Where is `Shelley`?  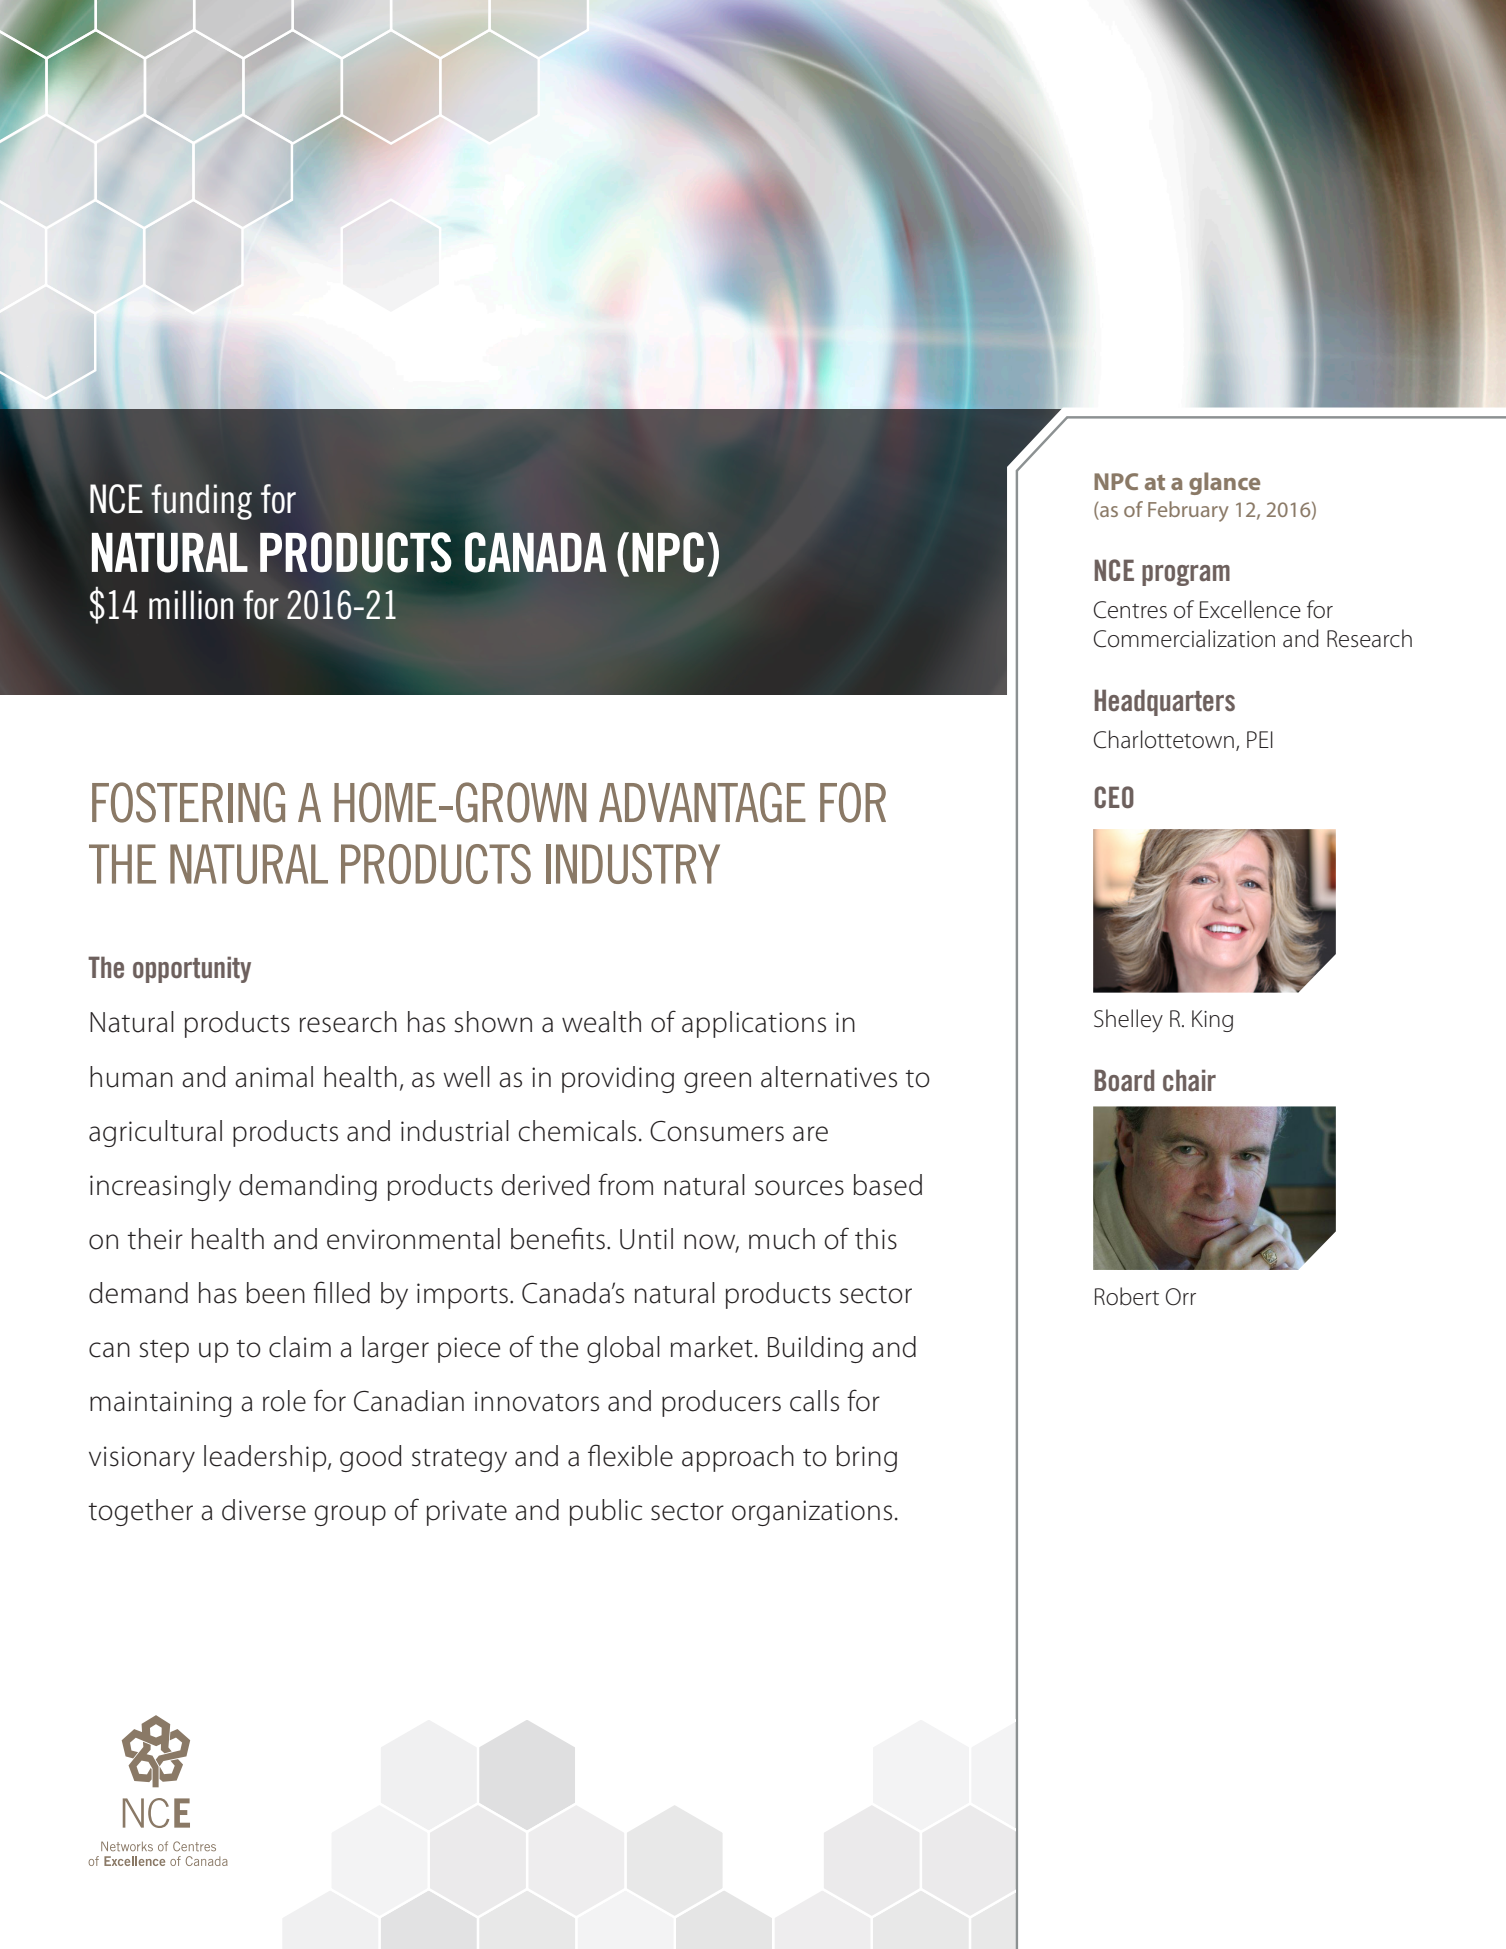 Shelley is located at coordinates (1128, 1020).
